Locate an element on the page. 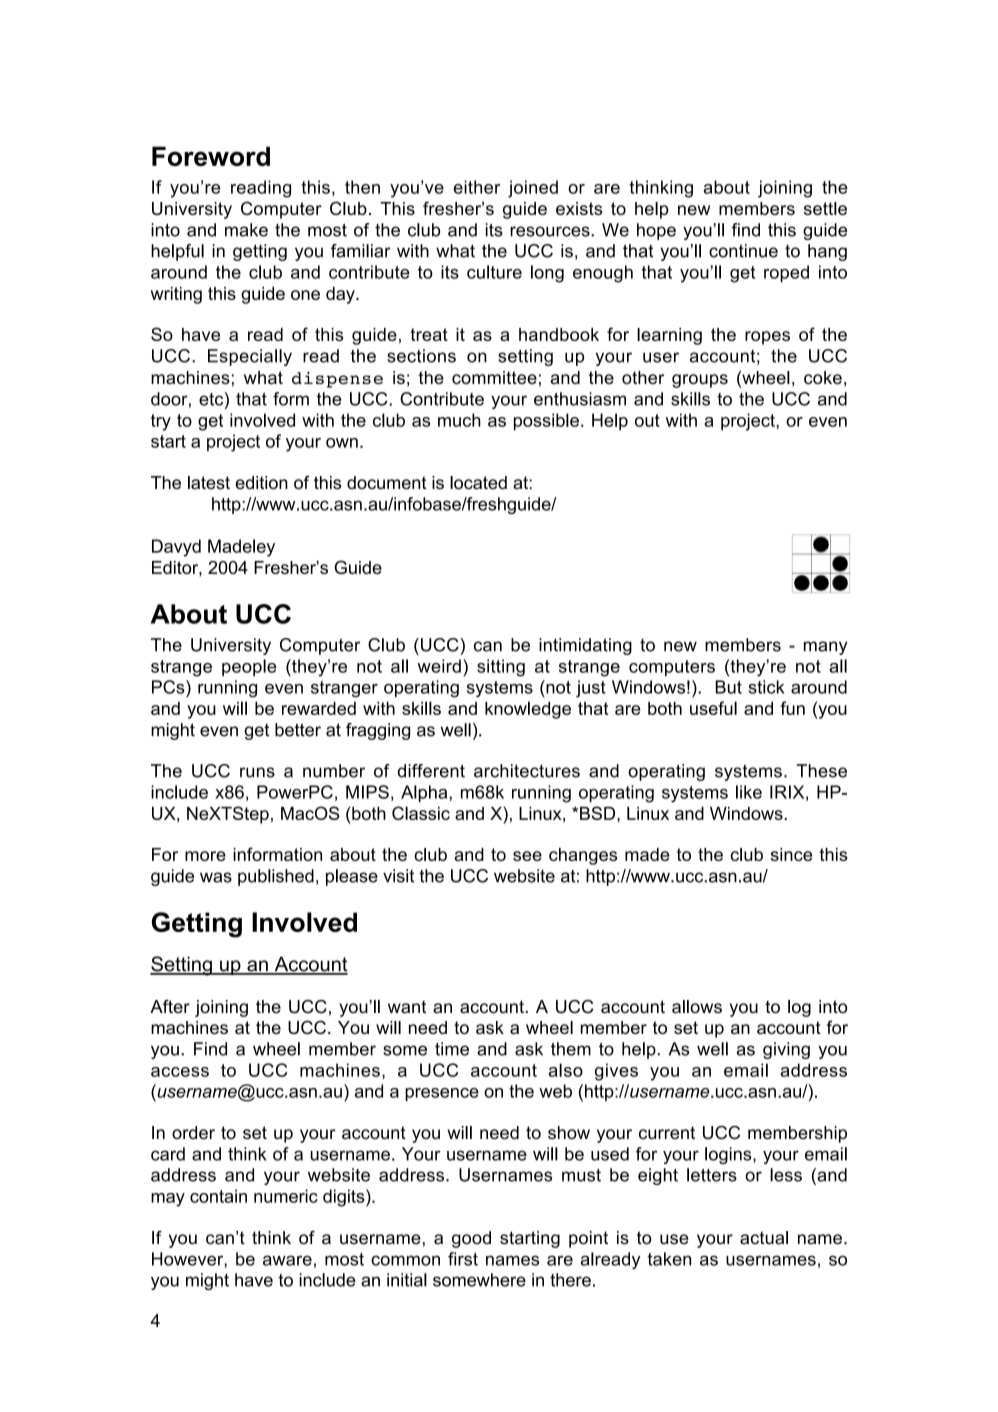 The image size is (998, 1412). good is located at coordinates (471, 1239).
